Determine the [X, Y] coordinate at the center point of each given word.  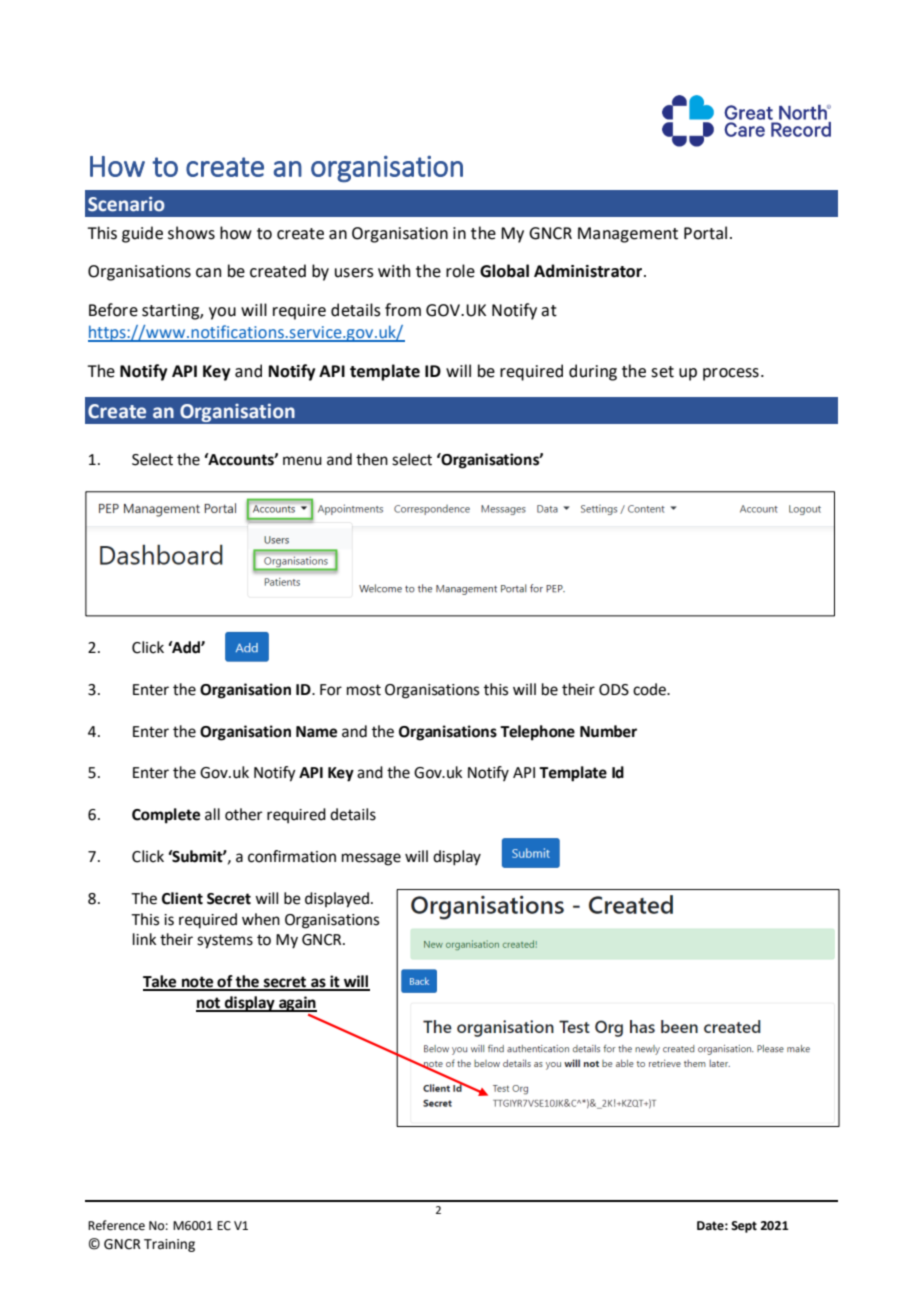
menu [302, 461]
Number [608, 731]
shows [191, 233]
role [460, 271]
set [662, 372]
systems [225, 941]
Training [169, 1245]
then [372, 459]
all [212, 814]
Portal [705, 233]
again [297, 1004]
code [650, 689]
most [364, 690]
